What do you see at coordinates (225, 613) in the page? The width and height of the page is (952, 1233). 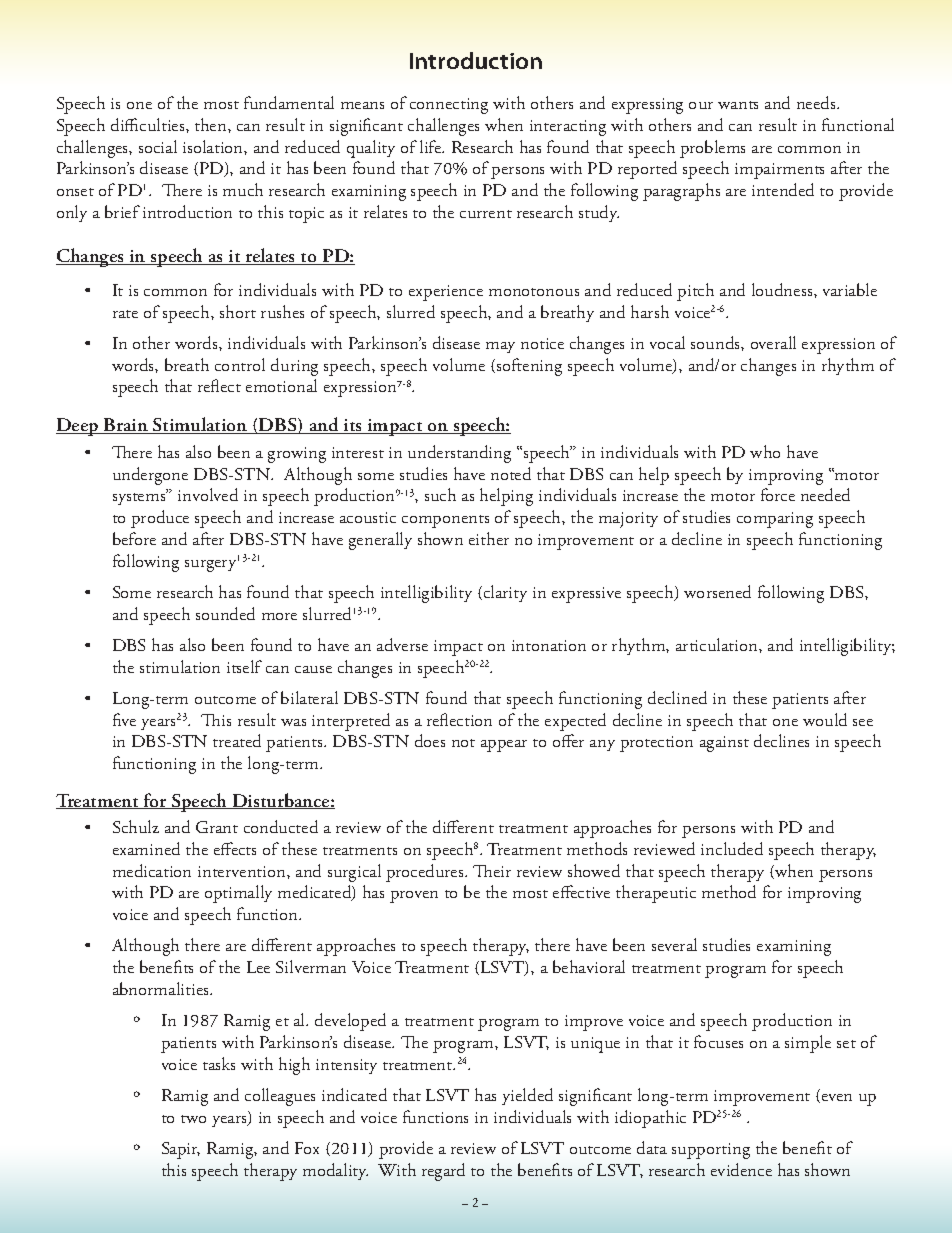 I see `sounded` at bounding box center [225, 613].
